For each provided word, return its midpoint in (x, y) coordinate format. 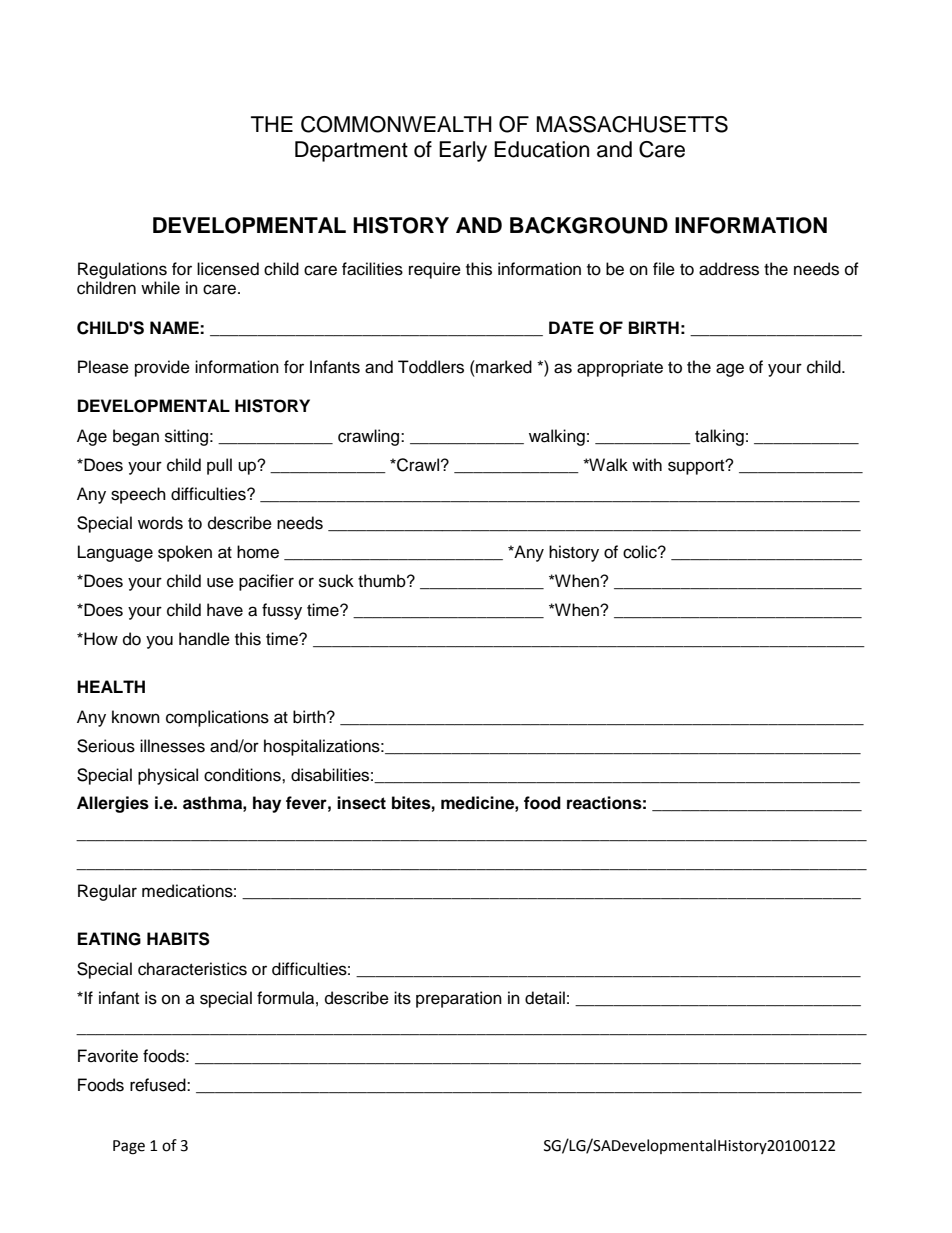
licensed (228, 269)
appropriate (620, 368)
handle (204, 639)
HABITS (178, 939)
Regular (107, 892)
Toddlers (431, 367)
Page (129, 1147)
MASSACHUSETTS (632, 124)
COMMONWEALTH (396, 124)
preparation (459, 999)
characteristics (192, 969)
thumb (383, 581)
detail (545, 998)
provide (162, 368)
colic (641, 552)
